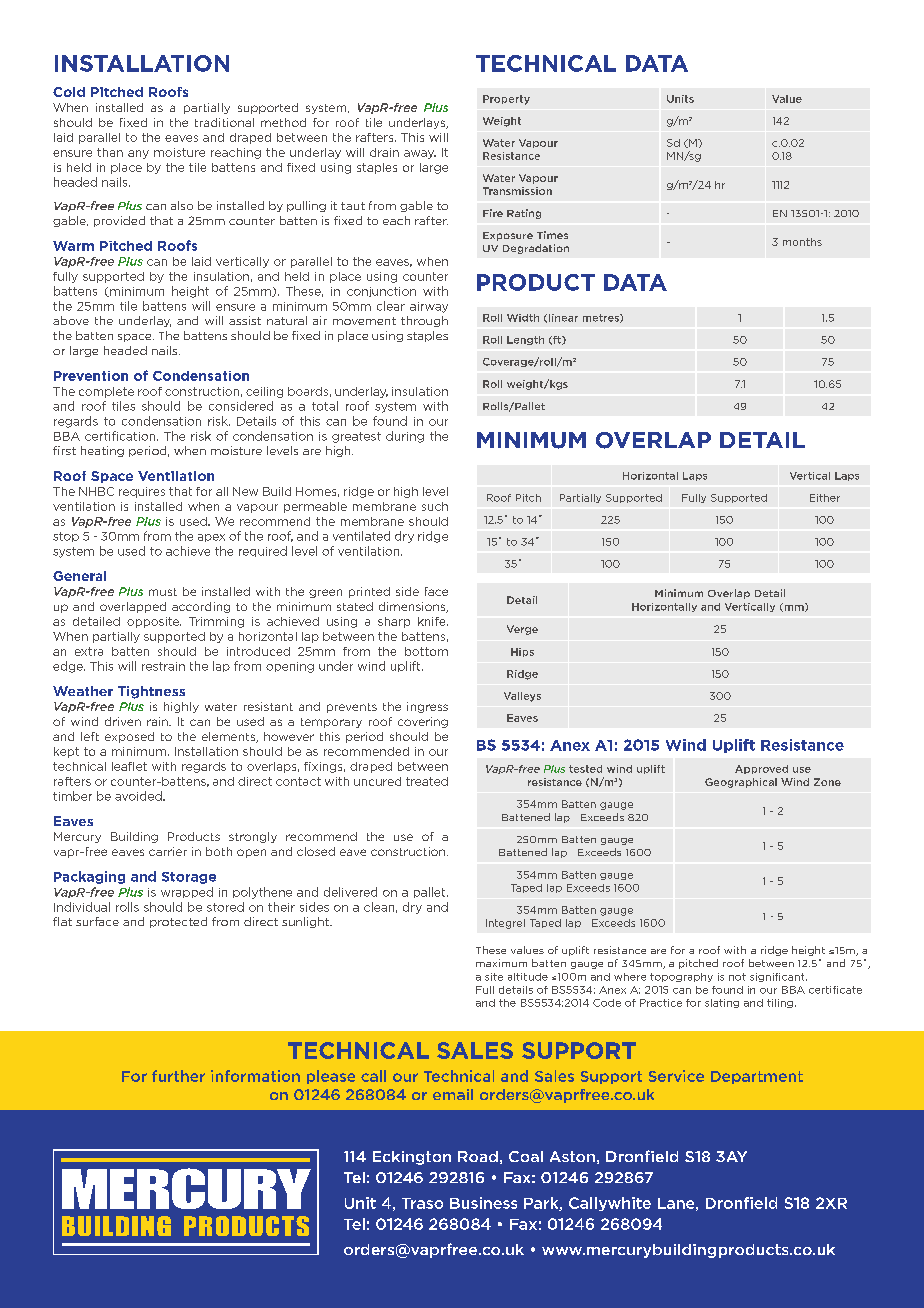  I want to click on during, so click(405, 437).
